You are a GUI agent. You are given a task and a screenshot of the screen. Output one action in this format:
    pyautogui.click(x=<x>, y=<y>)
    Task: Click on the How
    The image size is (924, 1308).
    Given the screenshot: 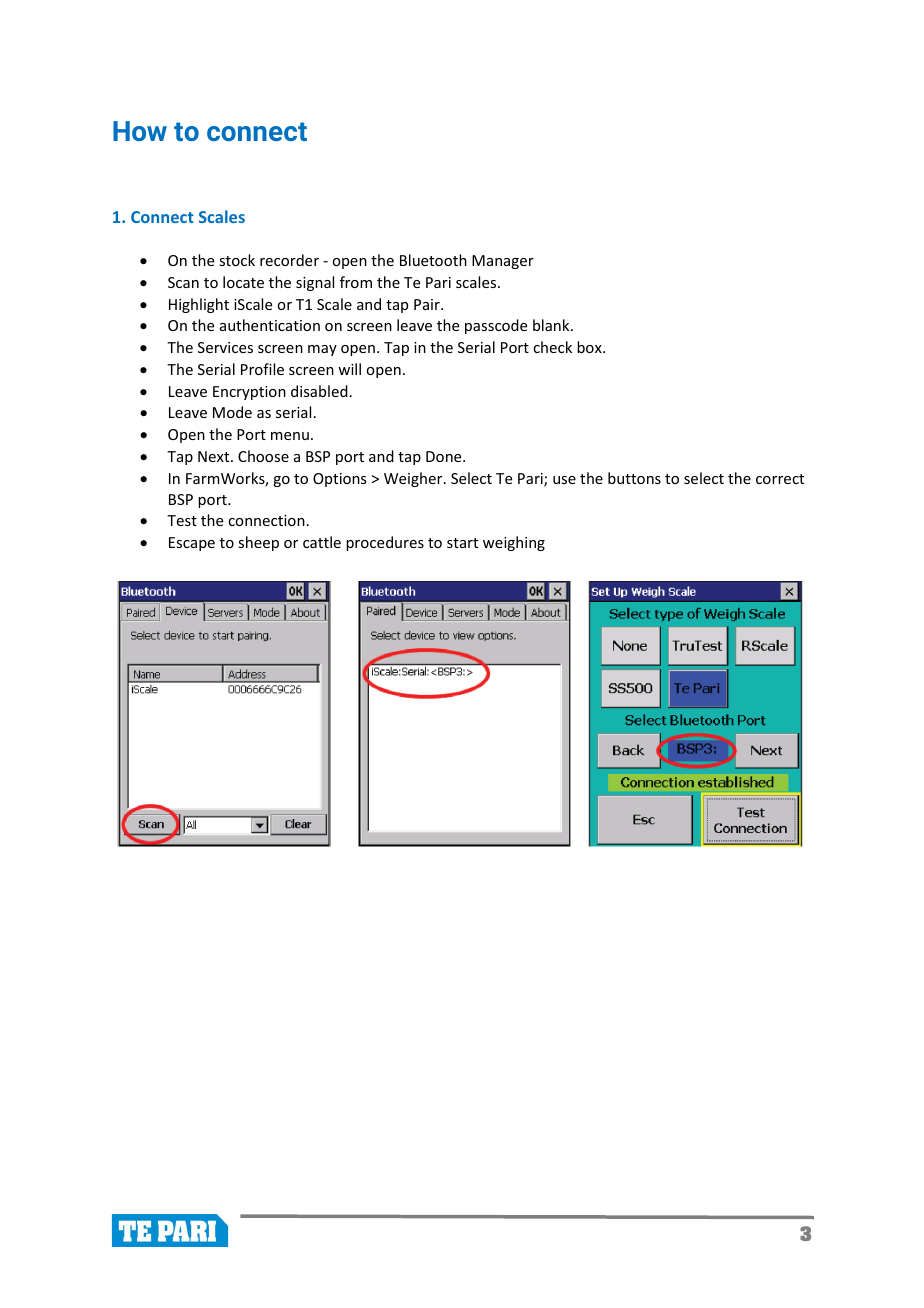 What is the action you would take?
    pyautogui.click(x=140, y=131)
